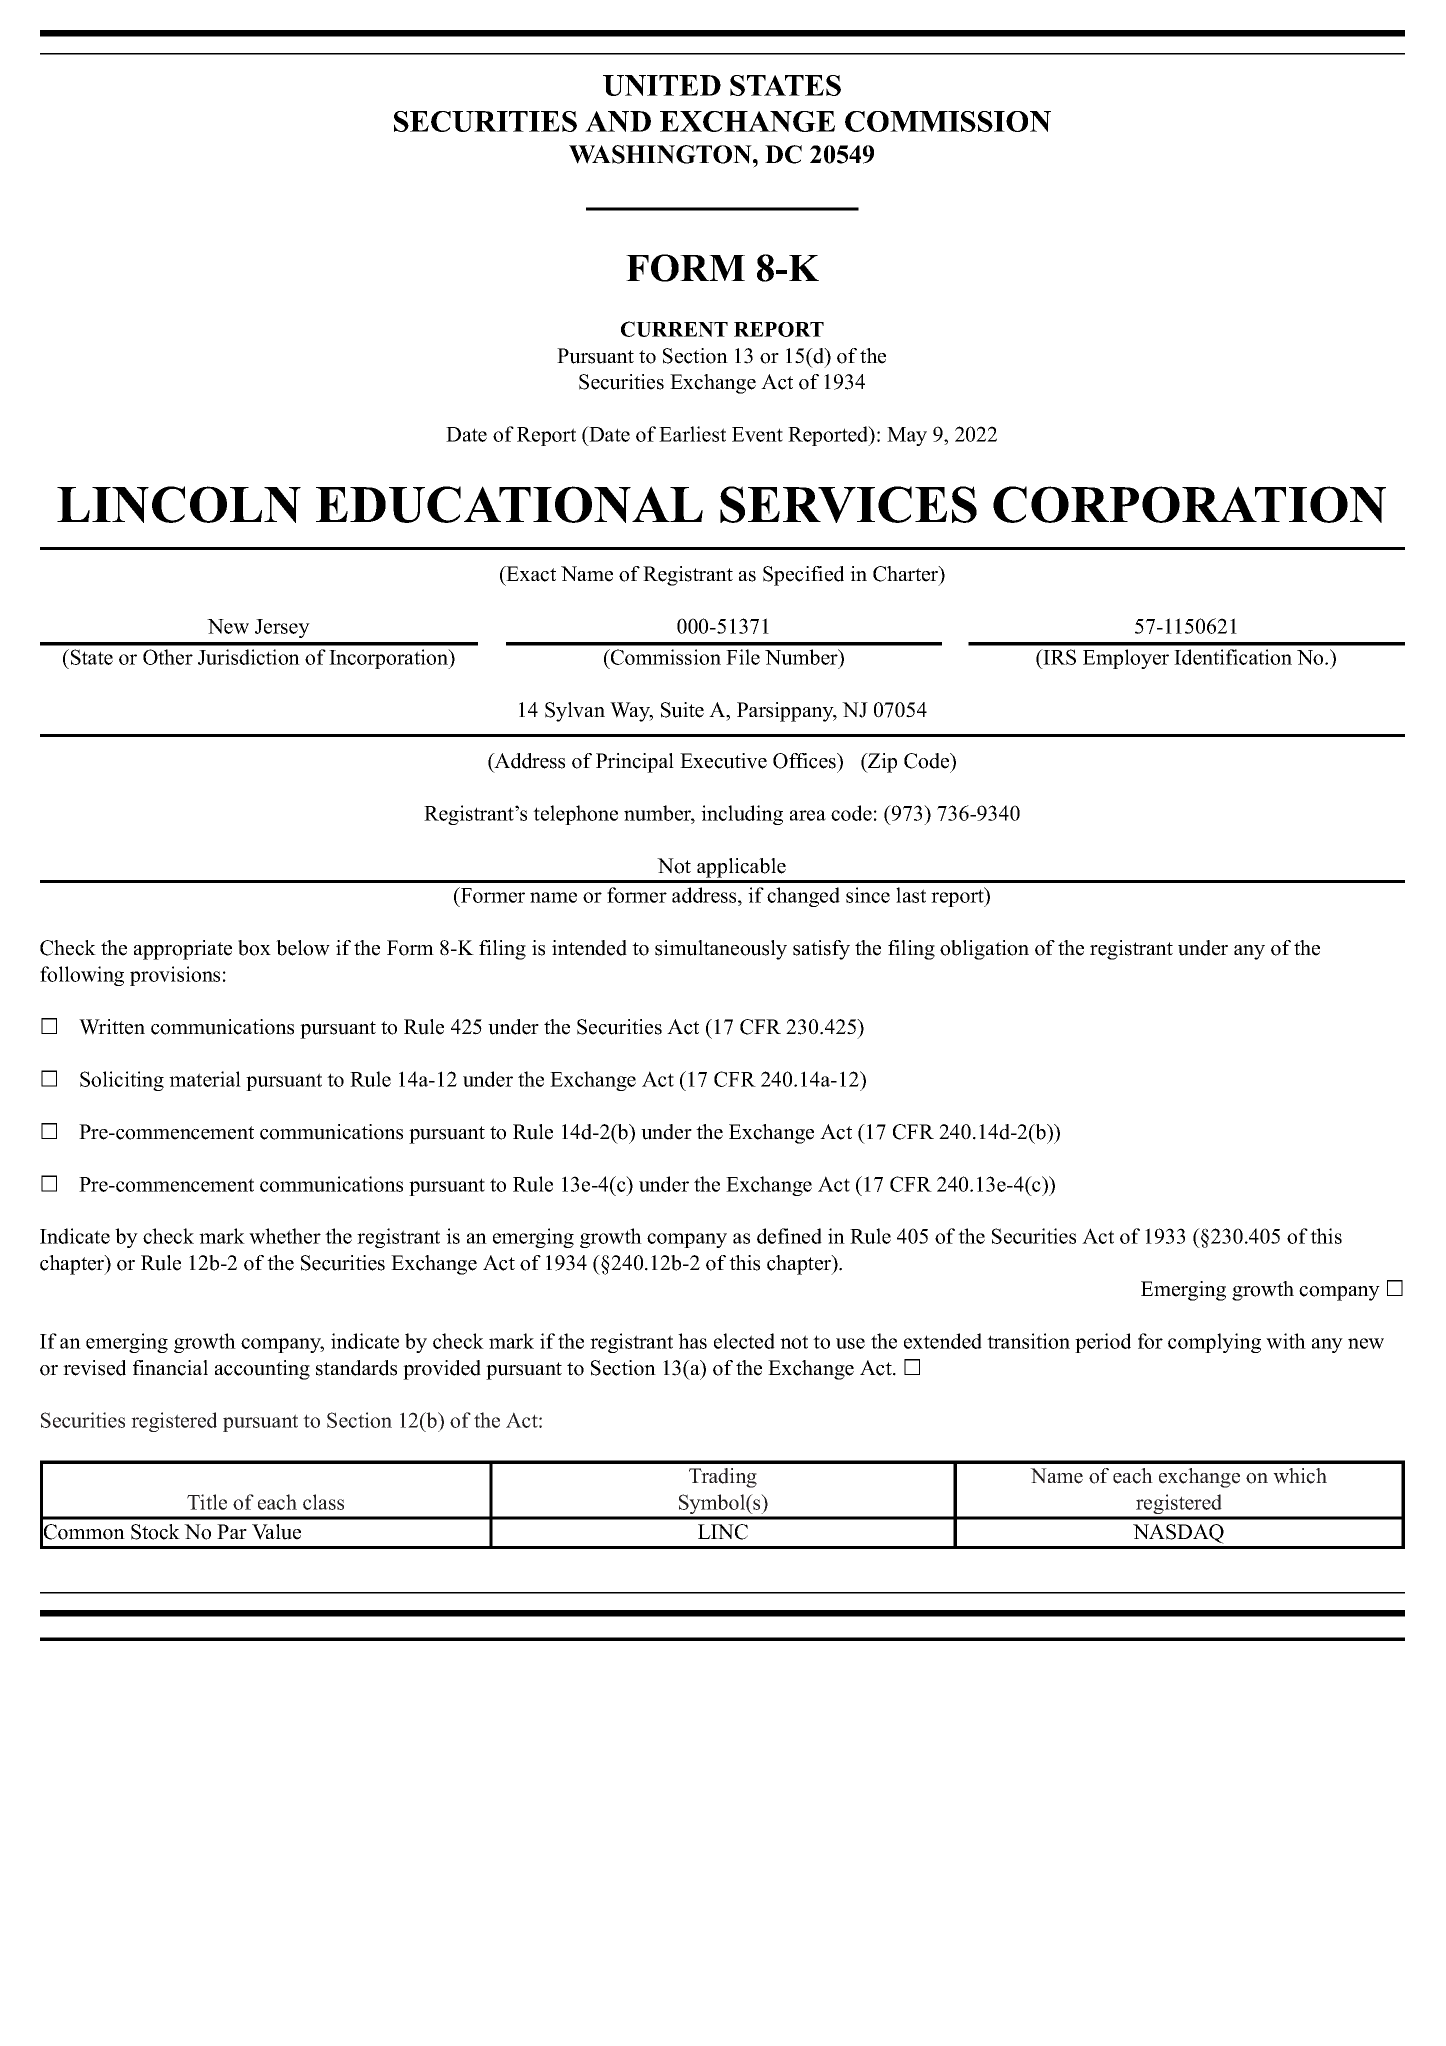  What do you see at coordinates (907, 575) in the page?
I see `Charter` at bounding box center [907, 575].
